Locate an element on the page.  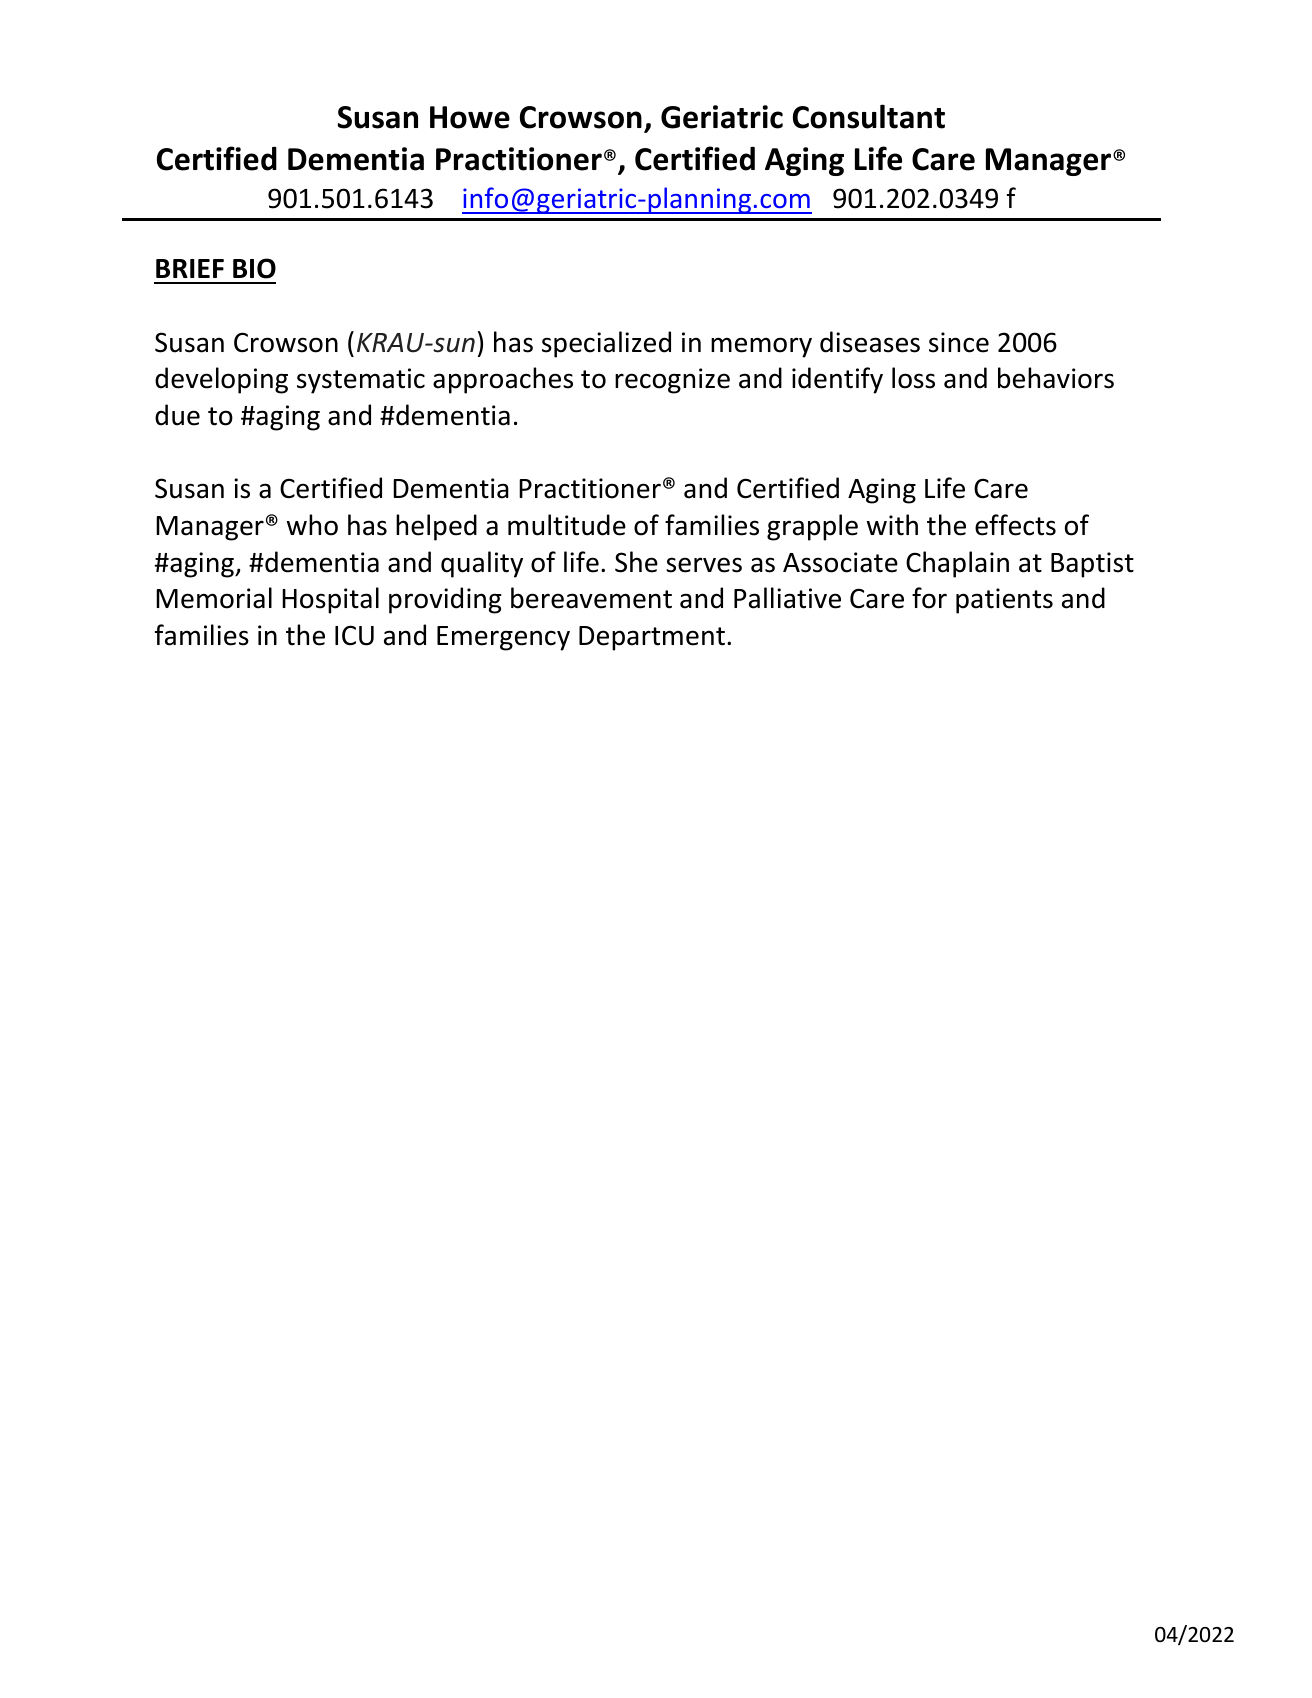
Howe is located at coordinates (470, 117).
